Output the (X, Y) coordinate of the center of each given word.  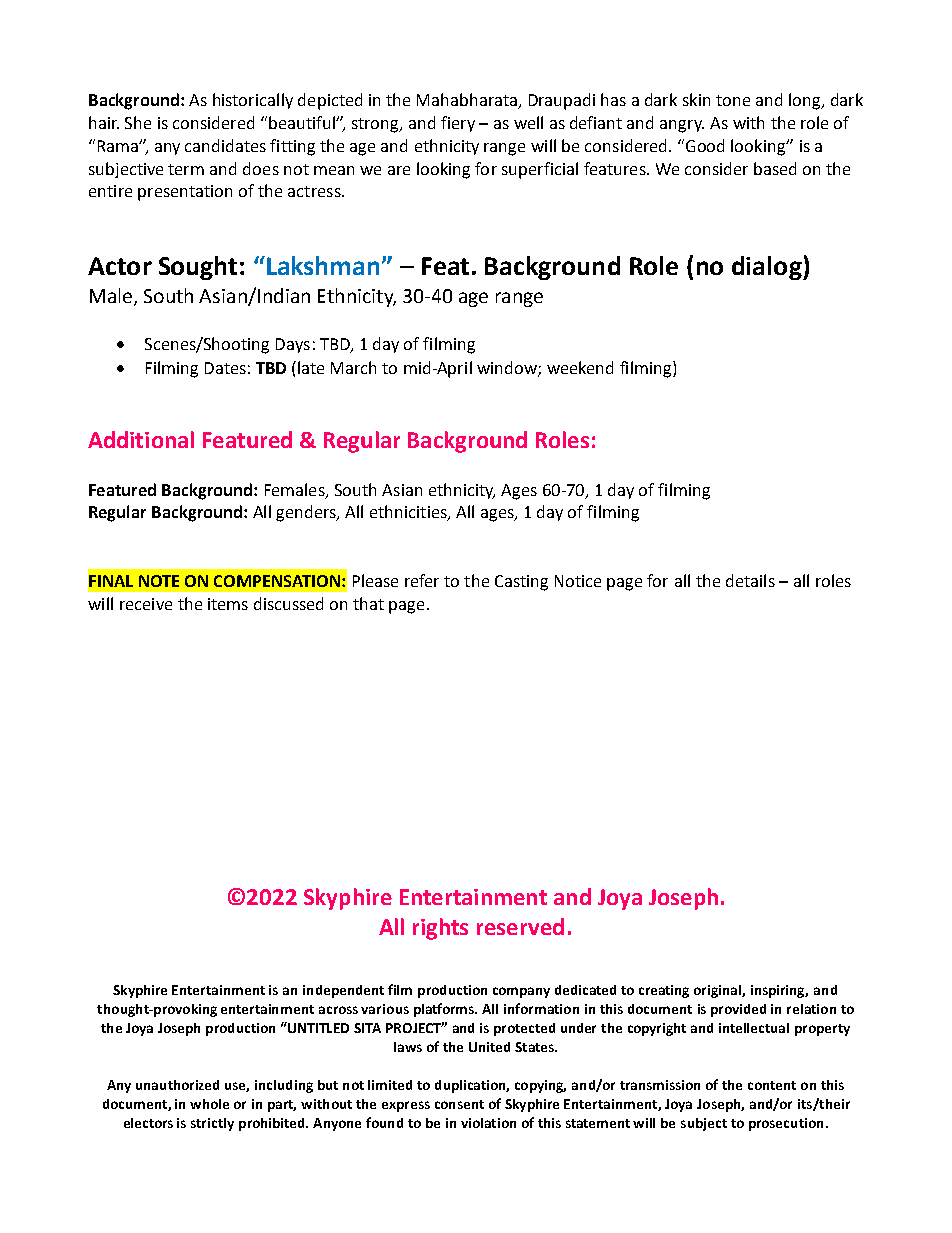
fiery (458, 124)
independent (343, 991)
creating (664, 991)
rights (440, 929)
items (228, 604)
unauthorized (177, 1085)
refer (422, 580)
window (508, 369)
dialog (768, 268)
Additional (141, 439)
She (138, 122)
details (750, 580)
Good (703, 145)
